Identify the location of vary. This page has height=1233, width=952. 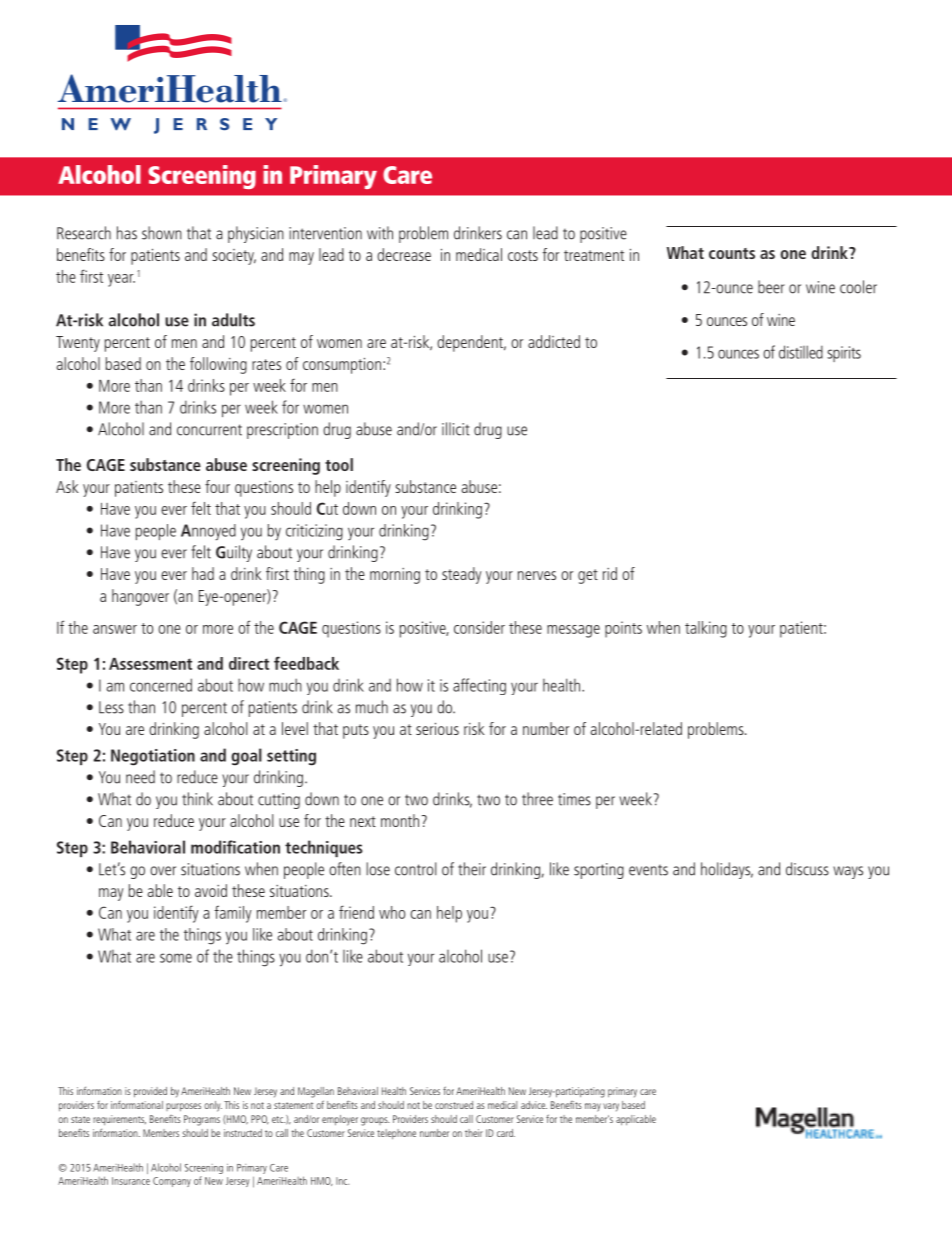
(611, 1107).
